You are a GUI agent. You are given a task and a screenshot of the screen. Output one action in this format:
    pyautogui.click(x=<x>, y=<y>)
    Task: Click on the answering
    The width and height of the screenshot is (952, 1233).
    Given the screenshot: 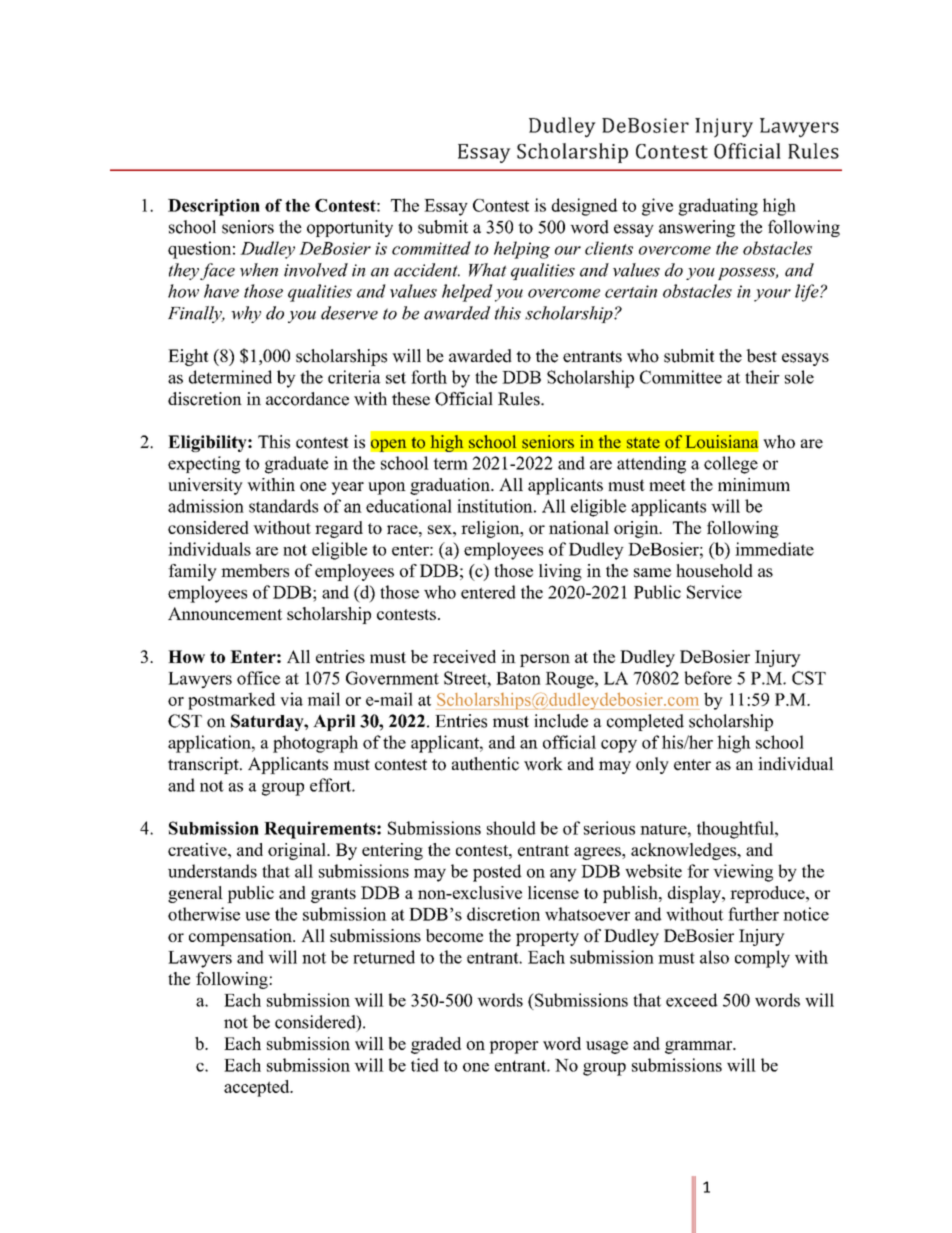 What is the action you would take?
    pyautogui.click(x=697, y=228)
